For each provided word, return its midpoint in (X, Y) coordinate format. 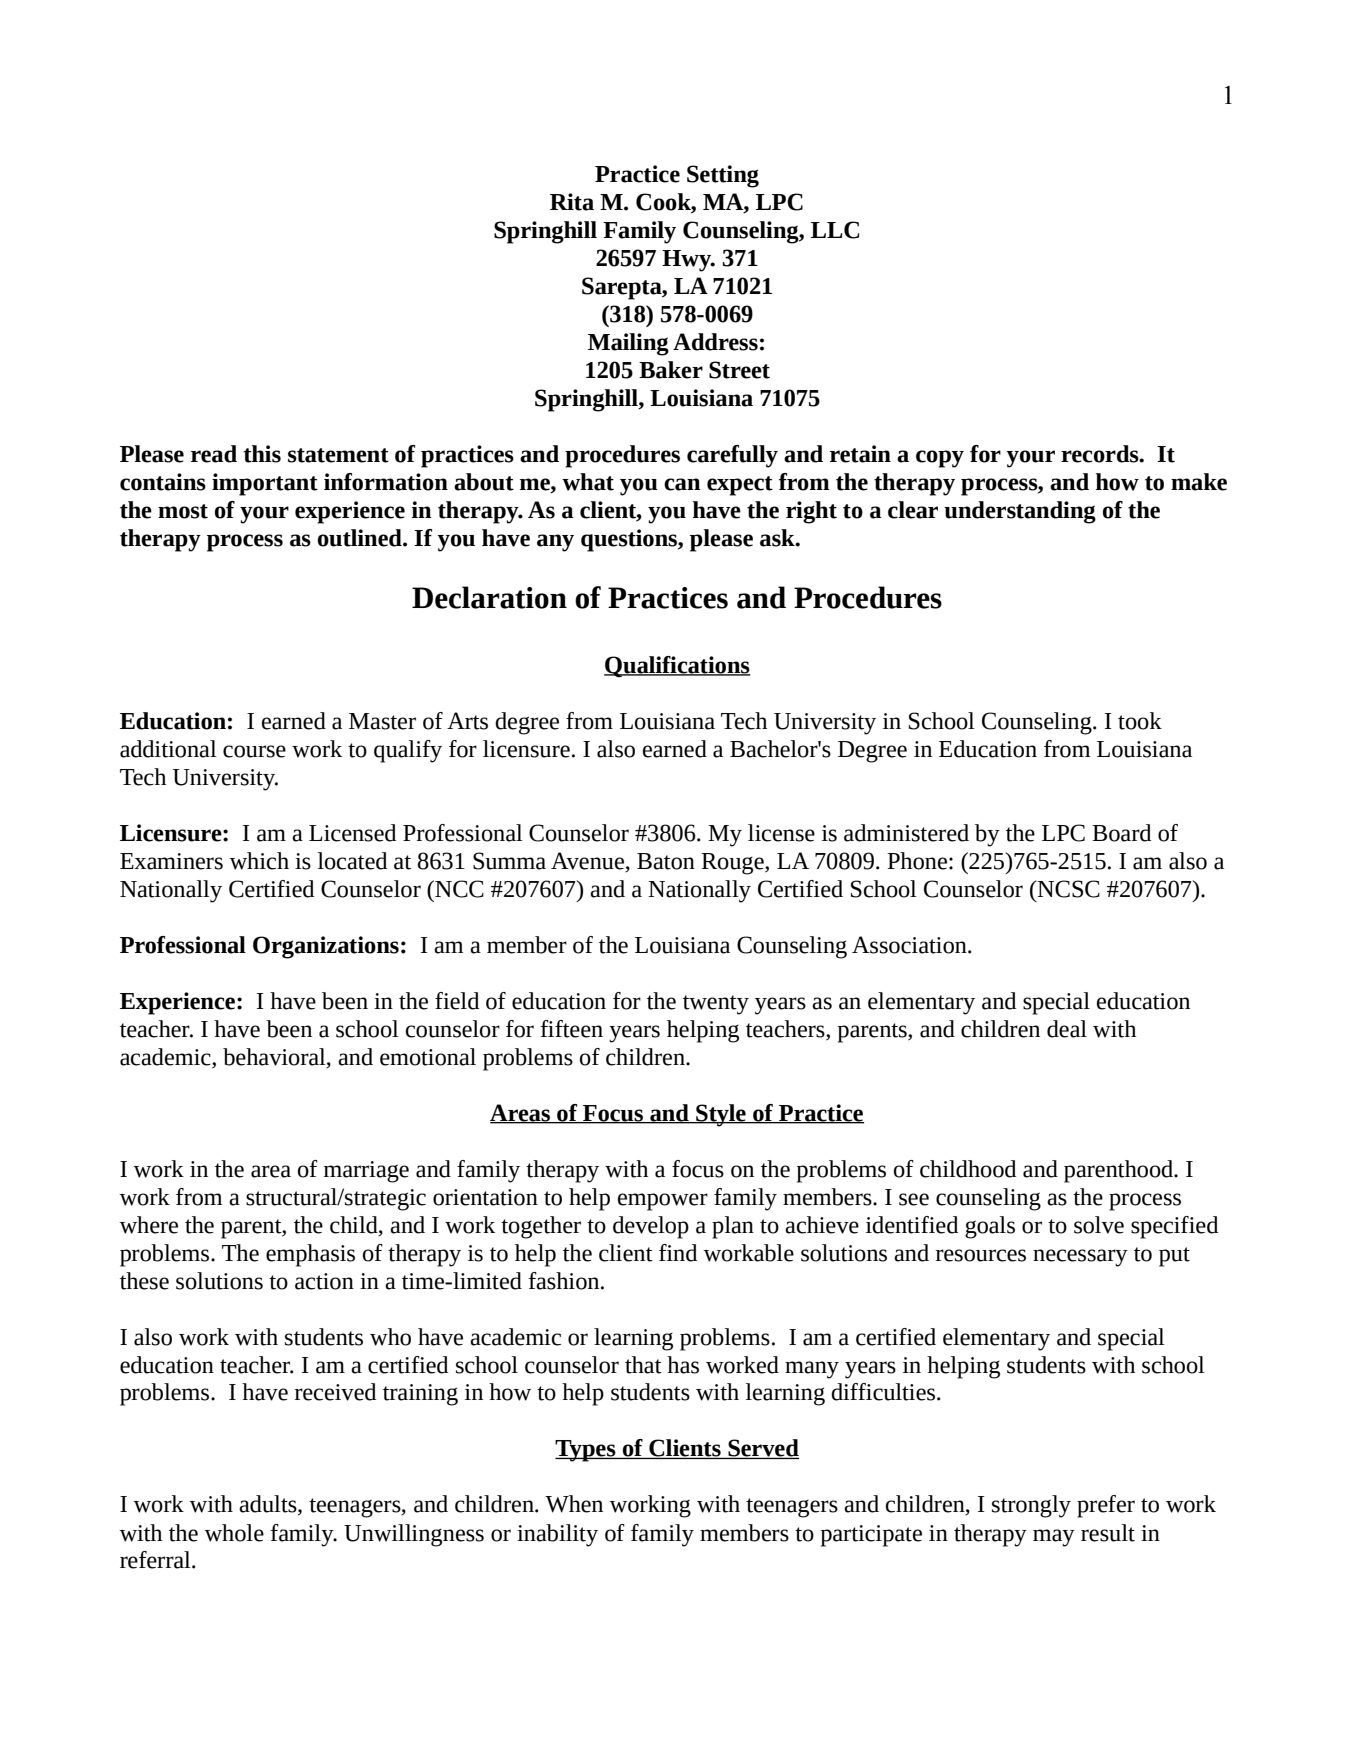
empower (663, 1202)
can (682, 484)
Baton (666, 861)
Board (1121, 833)
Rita (572, 202)
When (574, 1504)
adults (269, 1505)
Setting (723, 176)
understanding (1020, 512)
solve (1099, 1225)
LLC (835, 230)
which (259, 861)
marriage (366, 1172)
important (265, 484)
